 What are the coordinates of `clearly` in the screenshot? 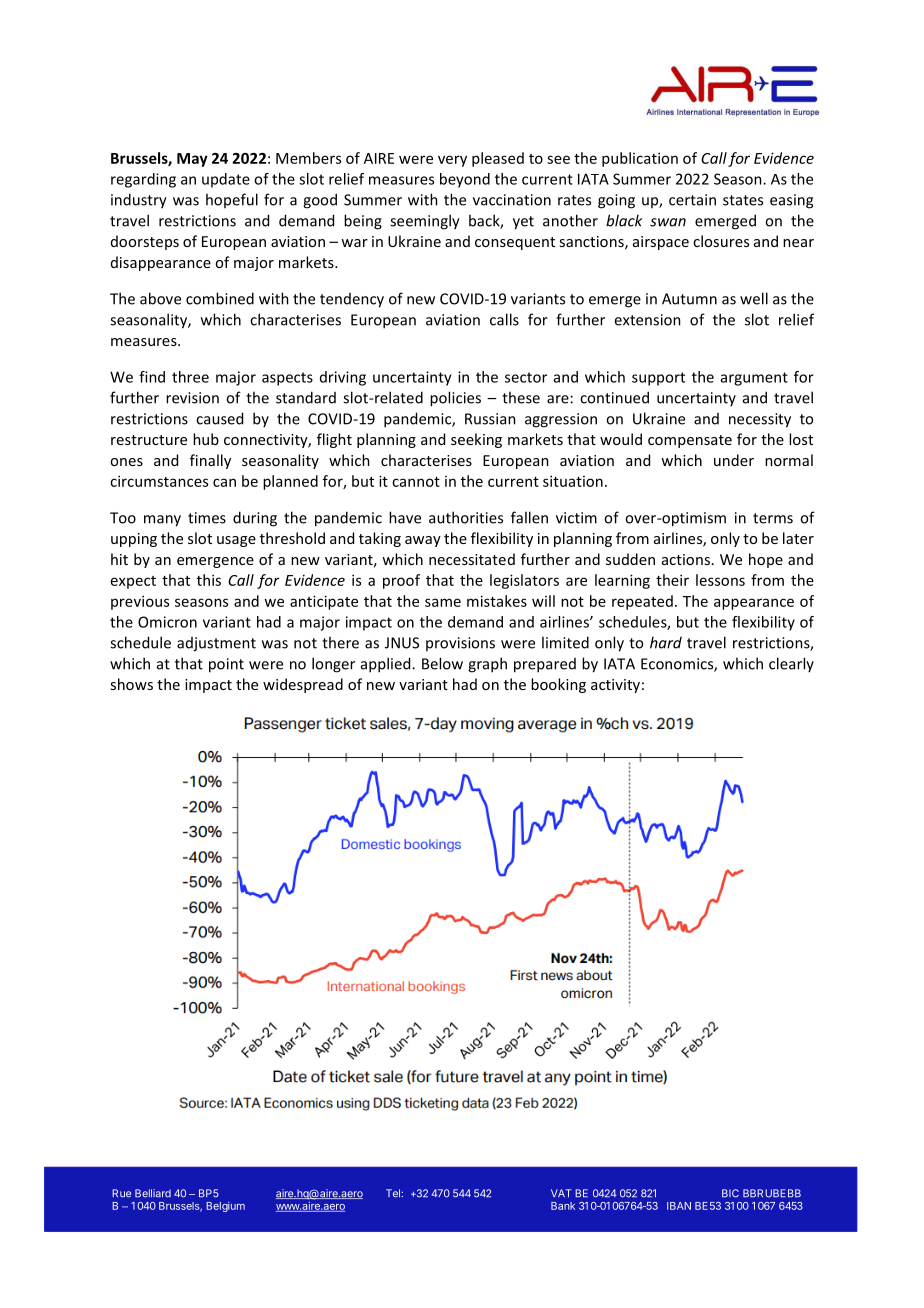 It's located at (791, 664).
